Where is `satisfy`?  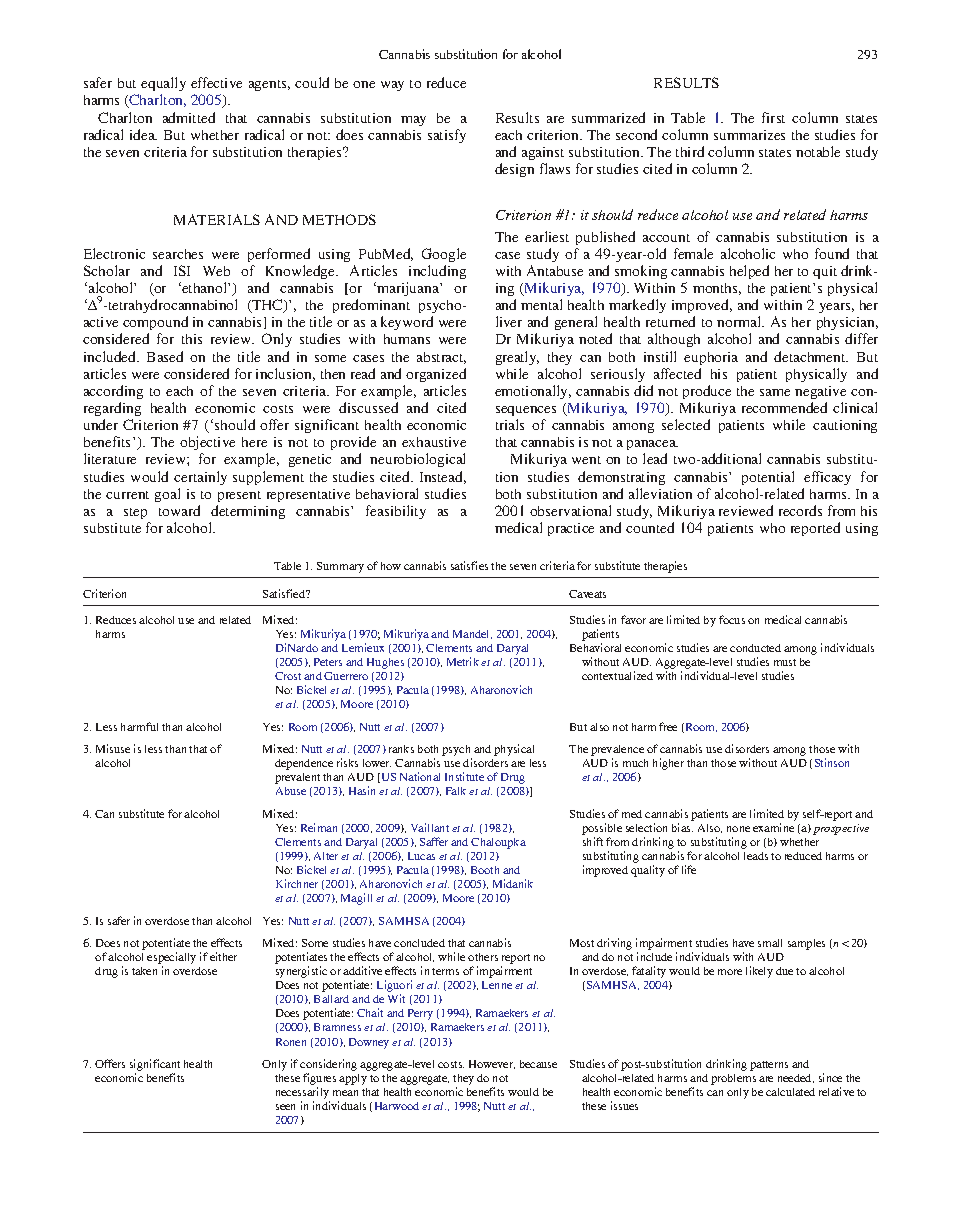 satisfy is located at coordinates (447, 136).
